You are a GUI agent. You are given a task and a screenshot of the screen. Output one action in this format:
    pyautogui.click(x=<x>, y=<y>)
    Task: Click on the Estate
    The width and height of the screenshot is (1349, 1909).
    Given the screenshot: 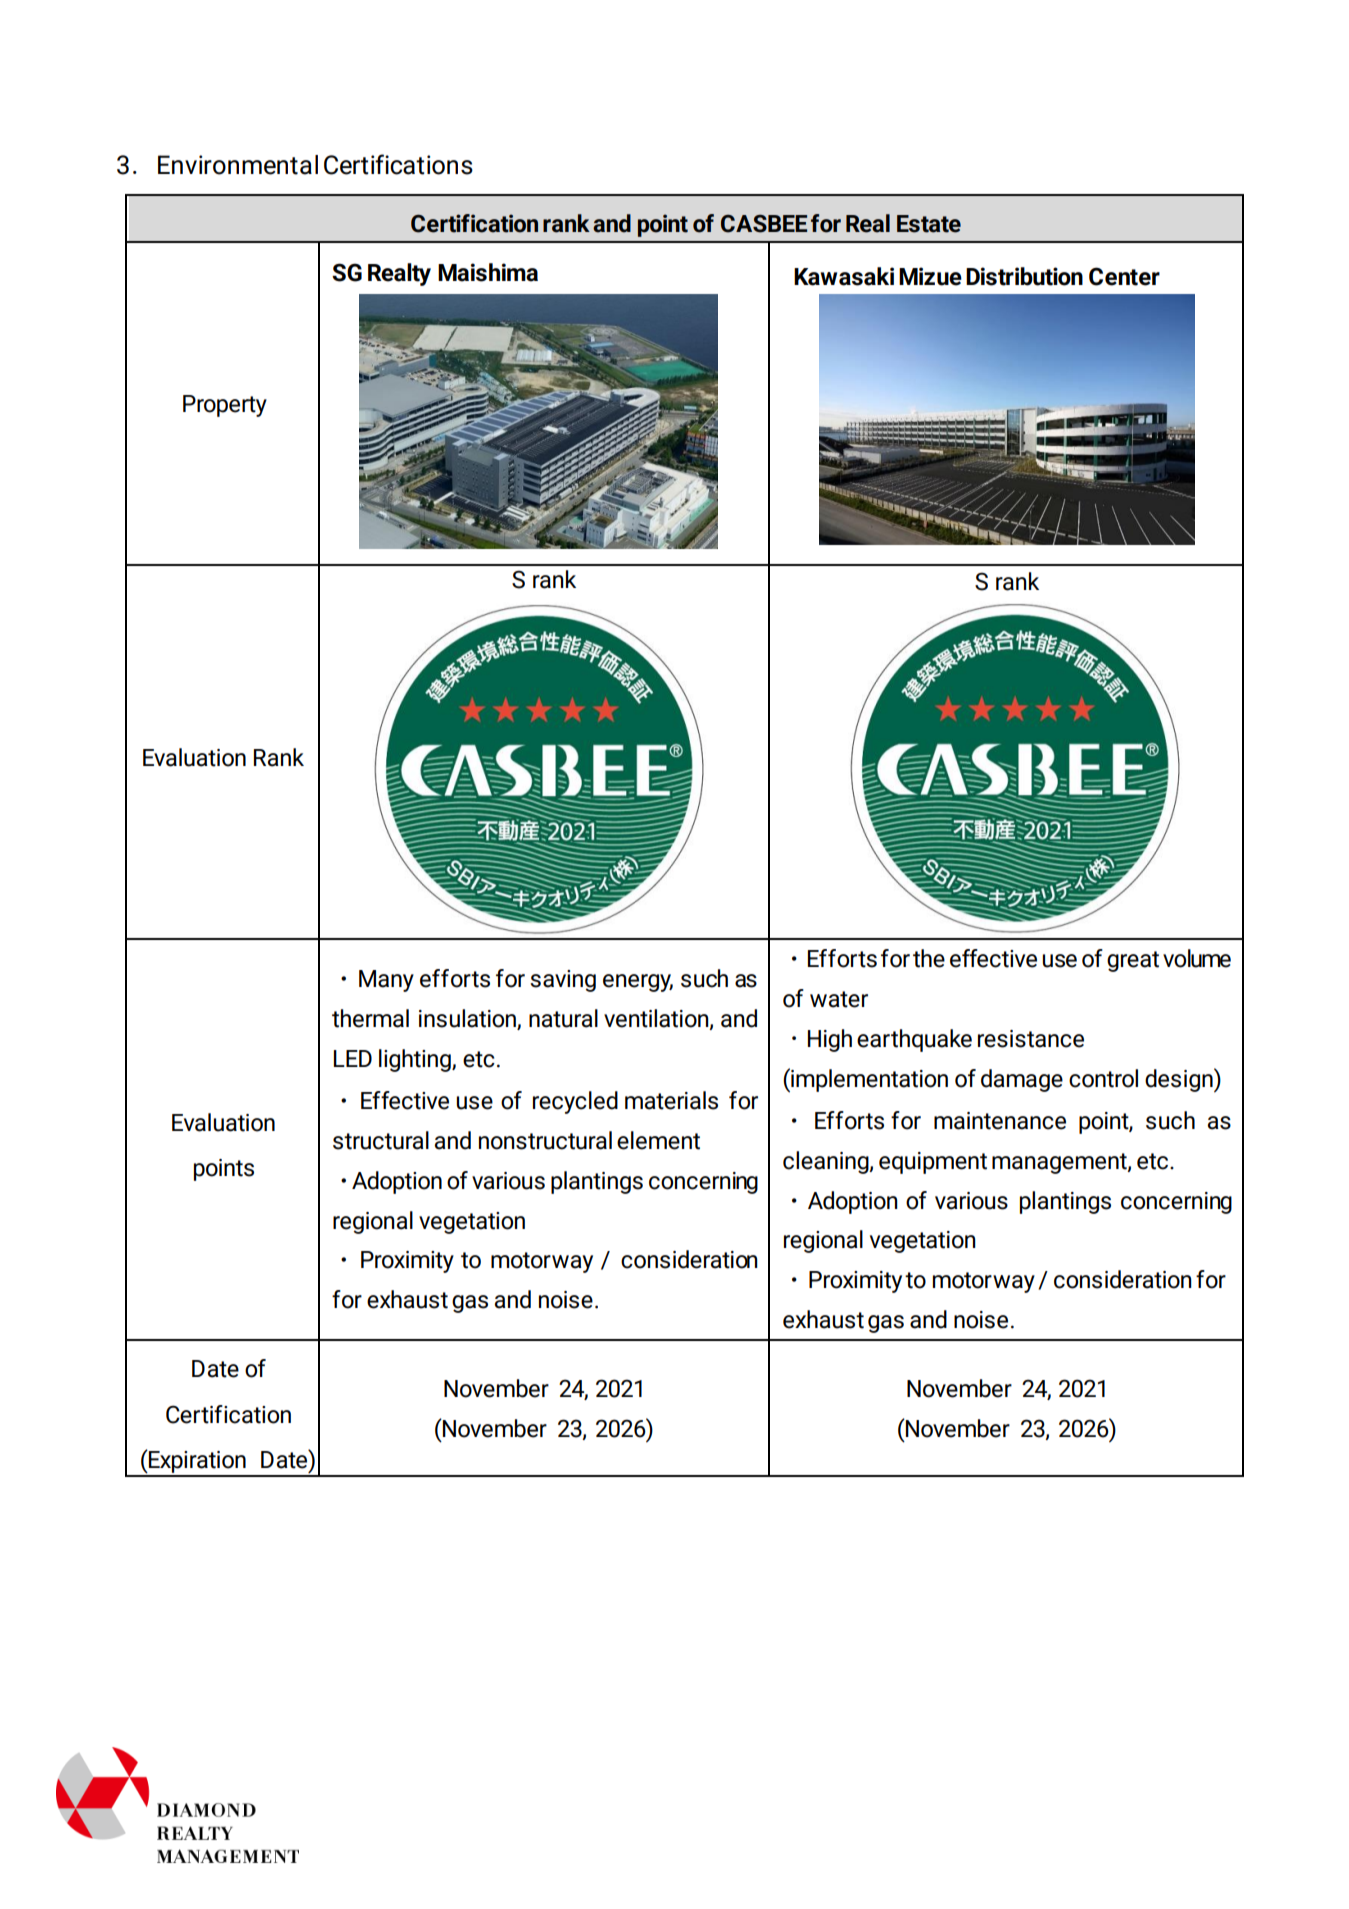 What is the action you would take?
    pyautogui.click(x=929, y=224)
